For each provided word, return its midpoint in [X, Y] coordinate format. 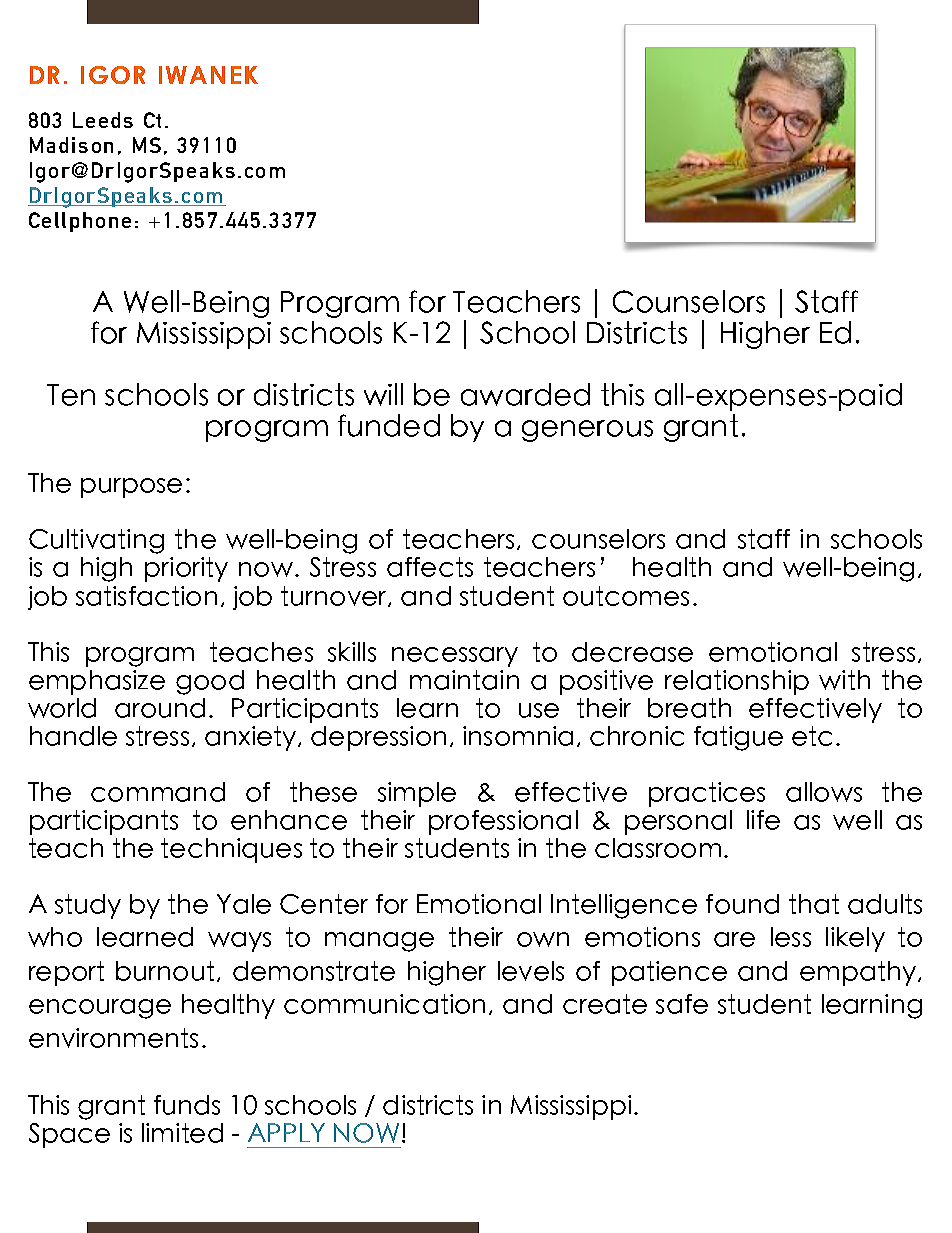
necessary [455, 657]
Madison [71, 145]
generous [587, 431]
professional [503, 822]
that [814, 904]
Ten [71, 395]
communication [384, 1004]
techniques [231, 850]
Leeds [103, 120]
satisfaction [146, 596]
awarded [525, 394]
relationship [737, 682]
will [383, 394]
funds [187, 1105]
